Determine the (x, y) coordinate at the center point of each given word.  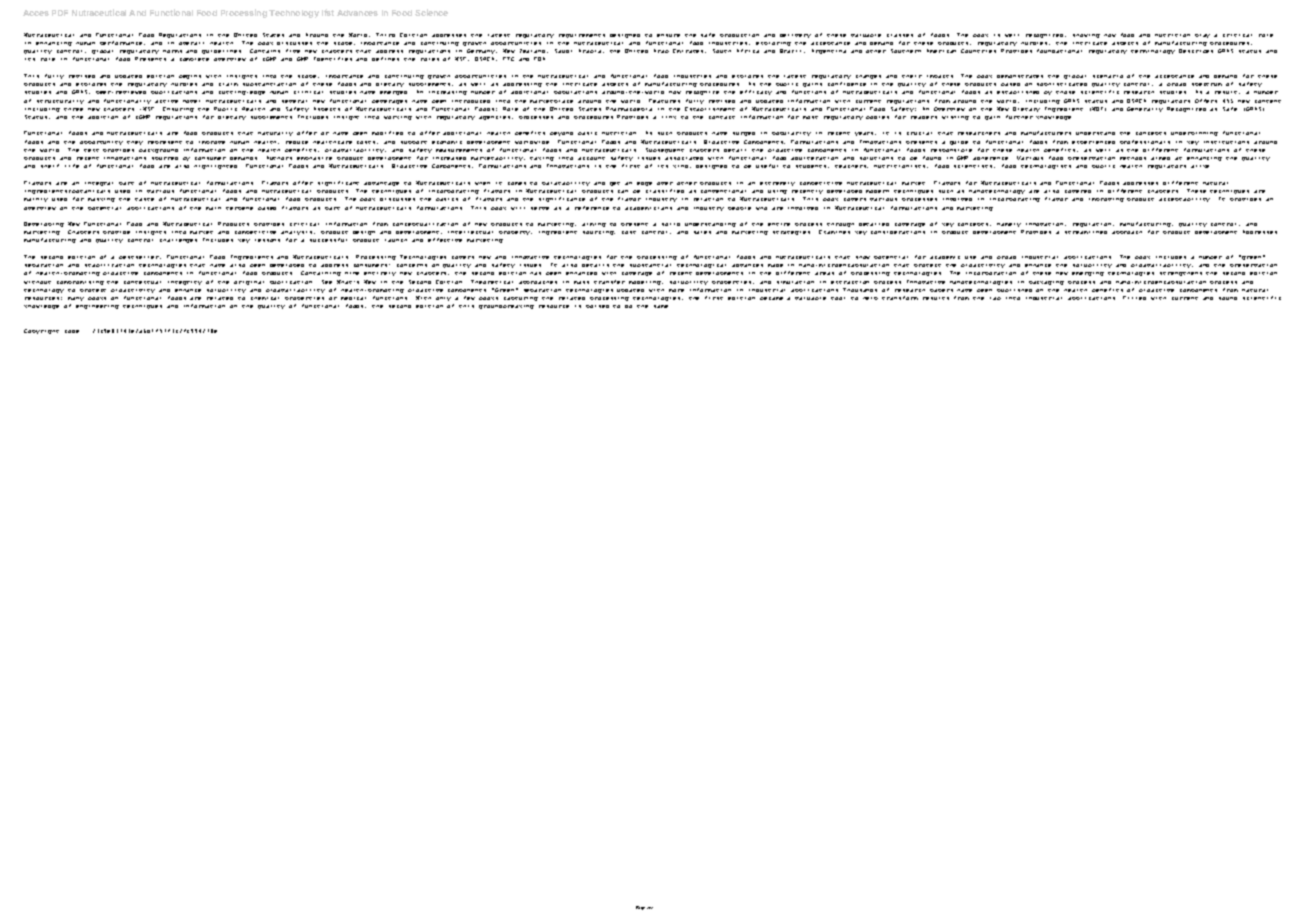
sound (1228, 298)
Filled (1134, 298)
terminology (1153, 52)
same (661, 306)
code (72, 331)
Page (642, 908)
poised (597, 306)
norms (172, 51)
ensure (668, 35)
